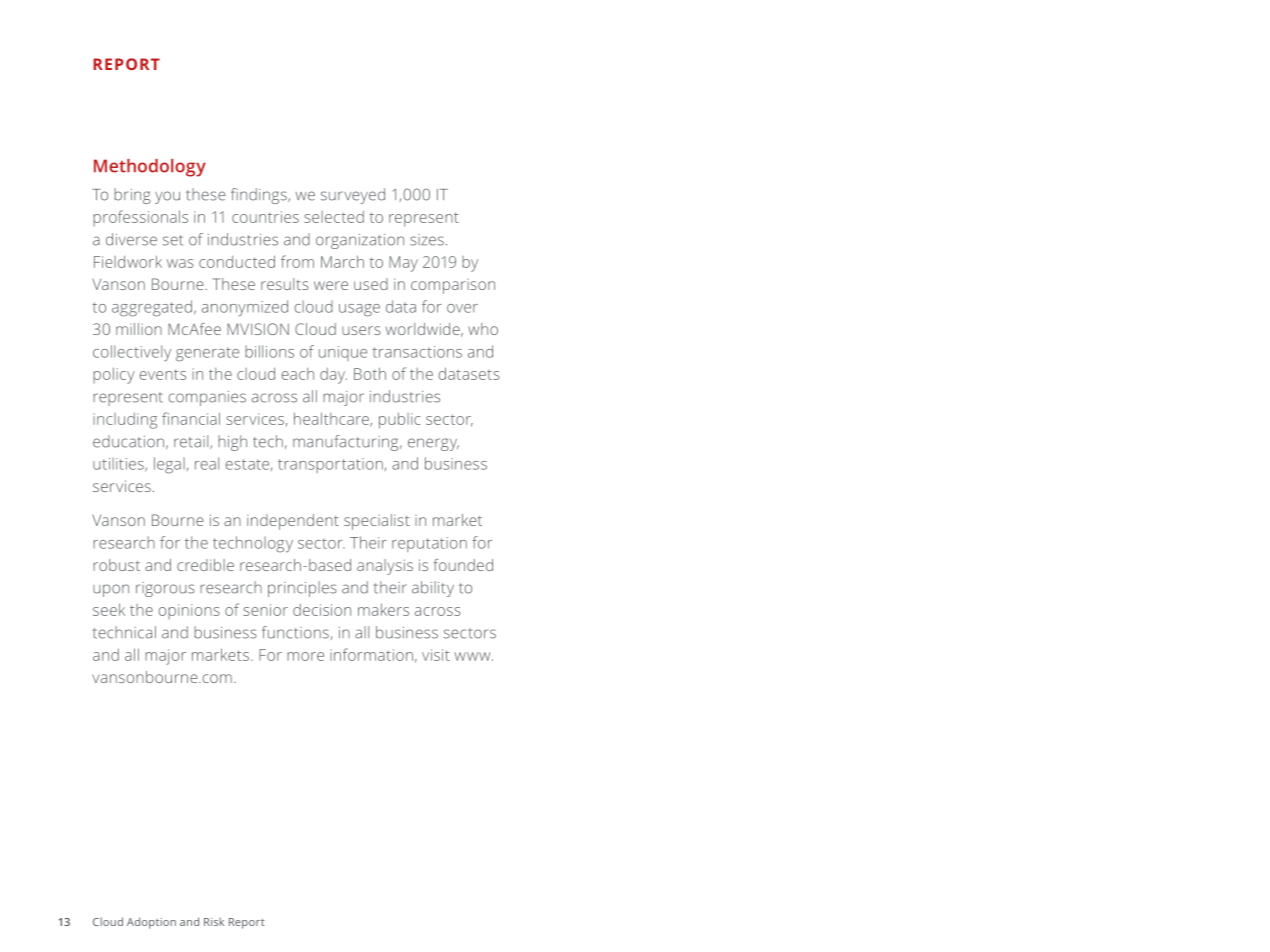 This document has height=952, width=1270. I want to click on reputation, so click(429, 544).
